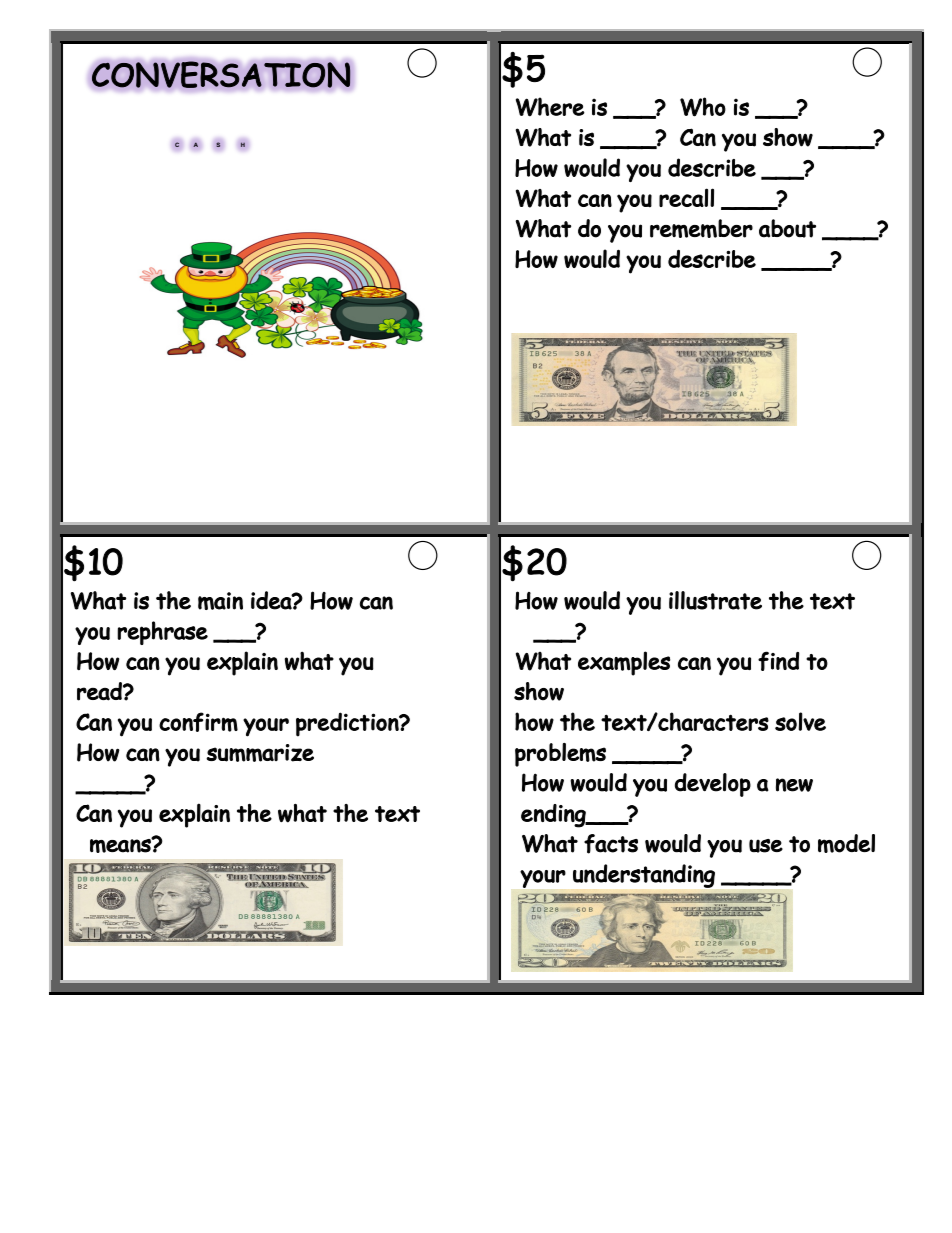 Image resolution: width=952 pixels, height=1233 pixels. What do you see at coordinates (550, 107) in the screenshot?
I see `Where` at bounding box center [550, 107].
